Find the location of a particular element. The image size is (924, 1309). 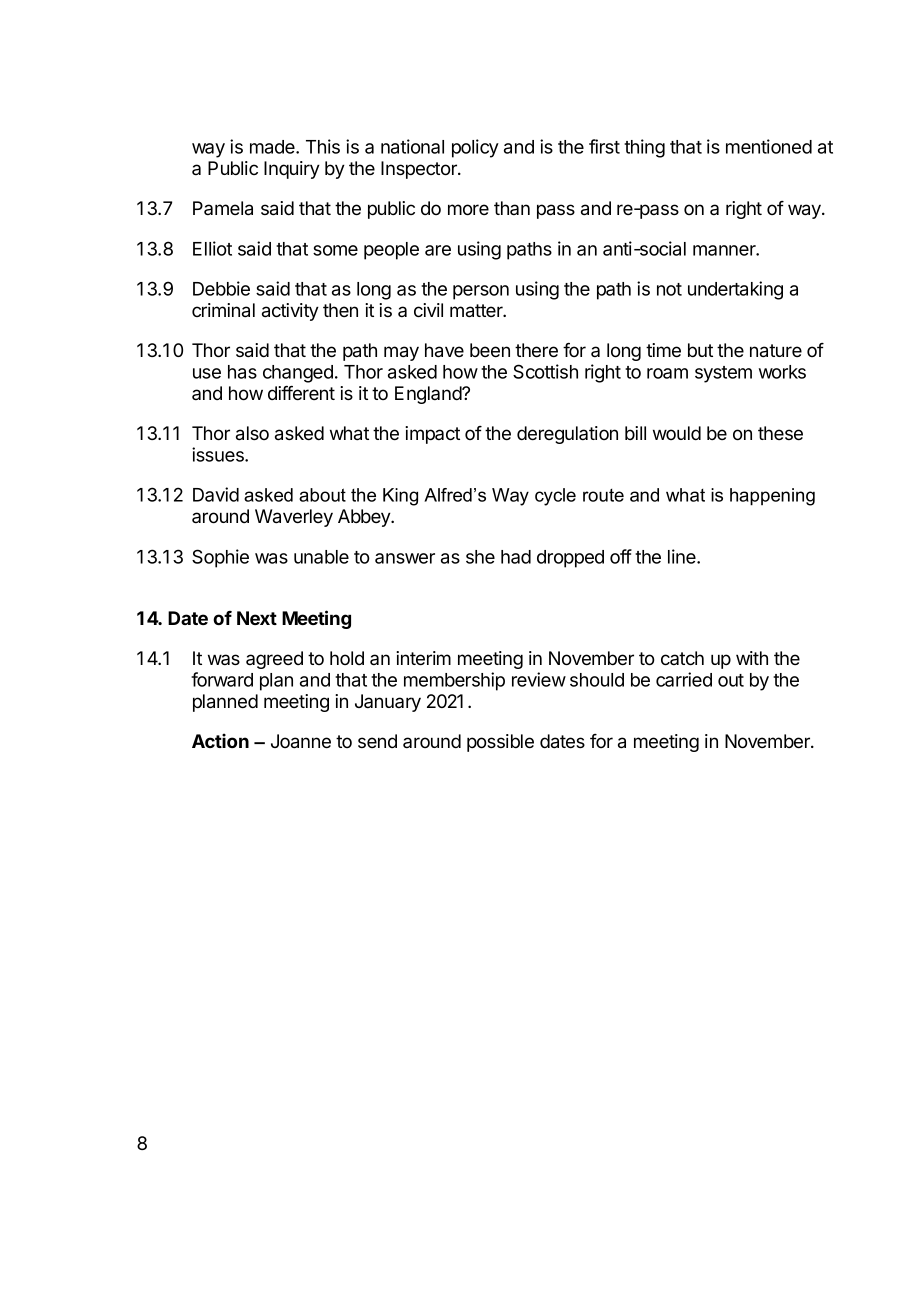

Waverley is located at coordinates (294, 518).
